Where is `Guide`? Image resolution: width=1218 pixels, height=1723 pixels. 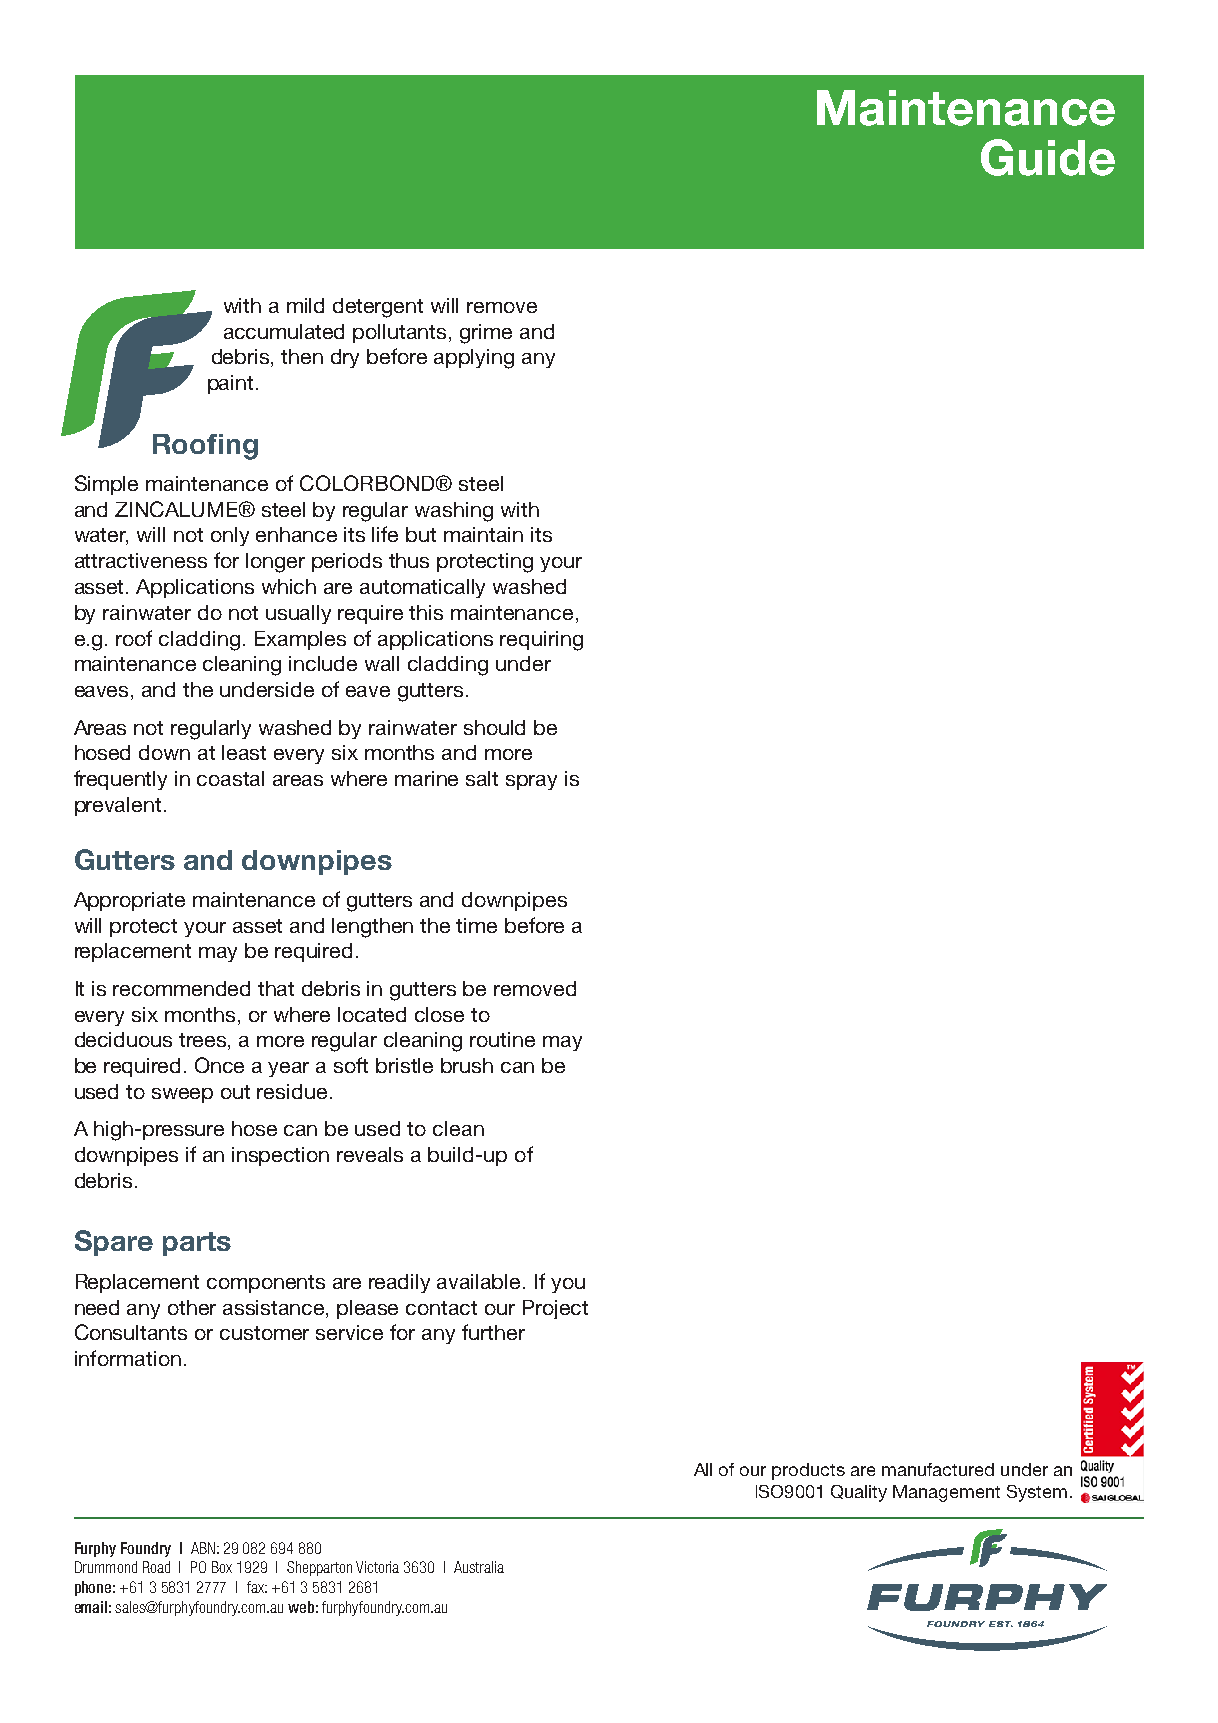
Guide is located at coordinates (1048, 157).
